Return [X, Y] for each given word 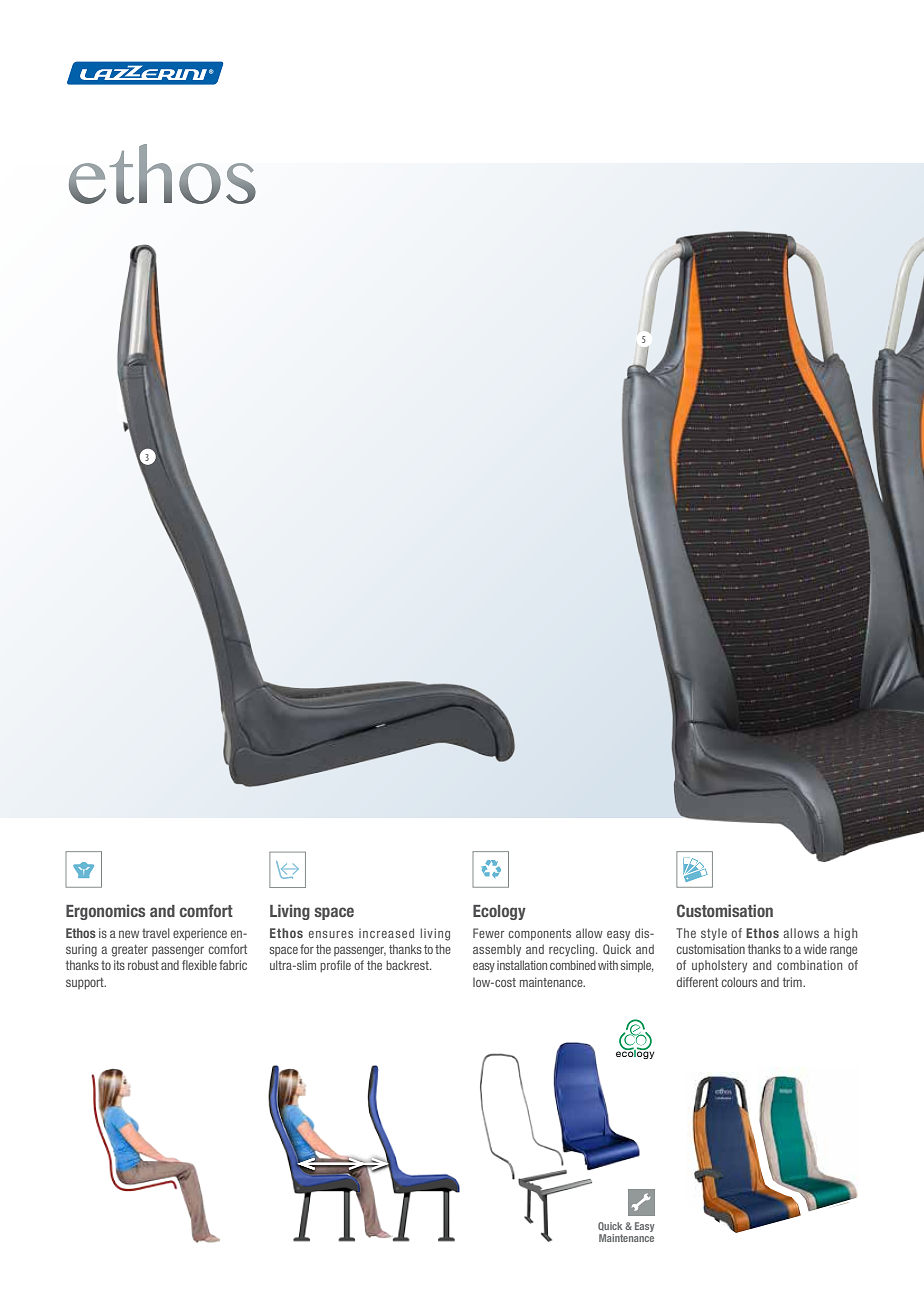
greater [130, 950]
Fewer [488, 933]
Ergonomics [105, 912]
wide [815, 949]
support [86, 983]
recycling [573, 950]
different [697, 982]
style [714, 934]
